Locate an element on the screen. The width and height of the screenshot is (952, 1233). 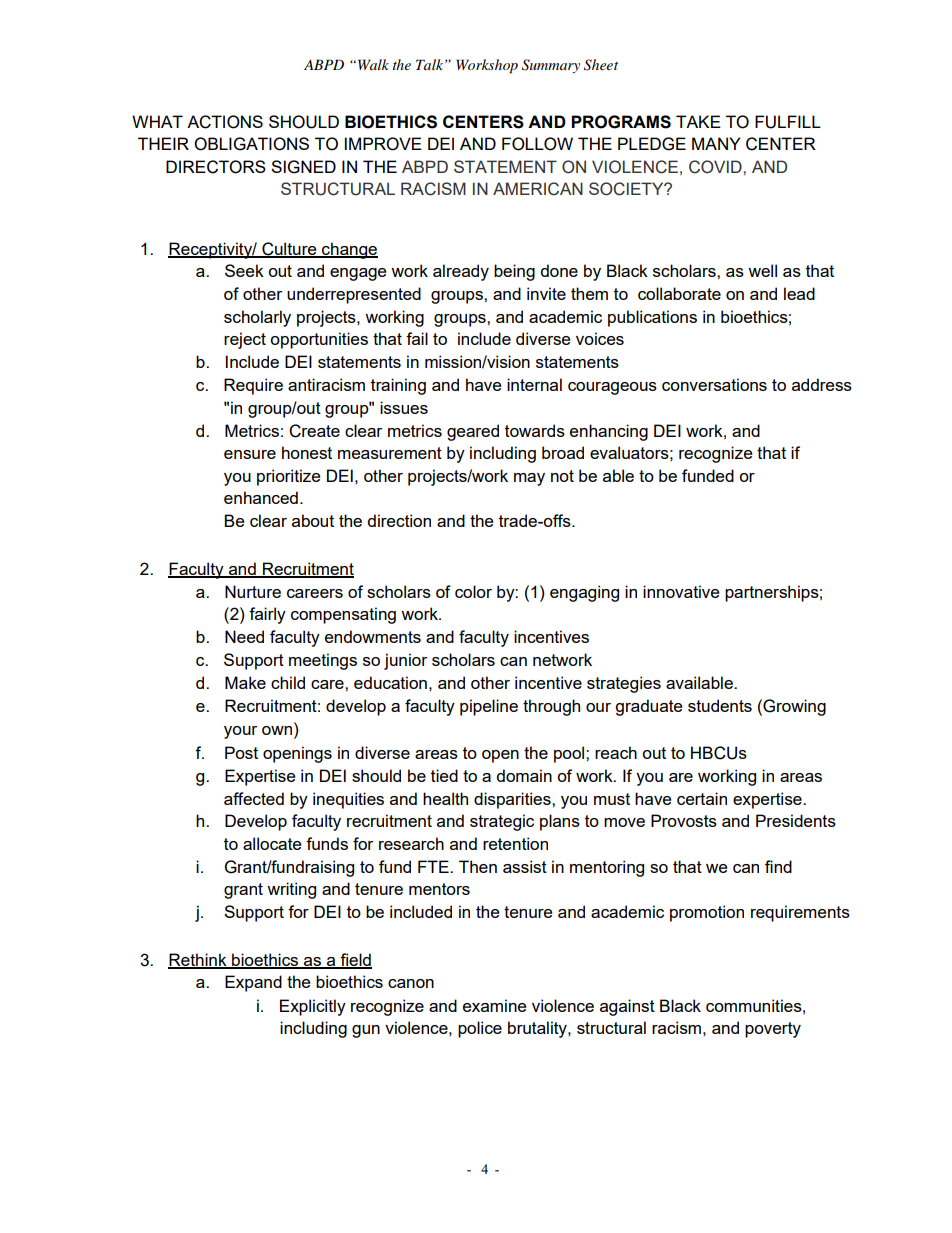
Expand is located at coordinates (253, 983).
